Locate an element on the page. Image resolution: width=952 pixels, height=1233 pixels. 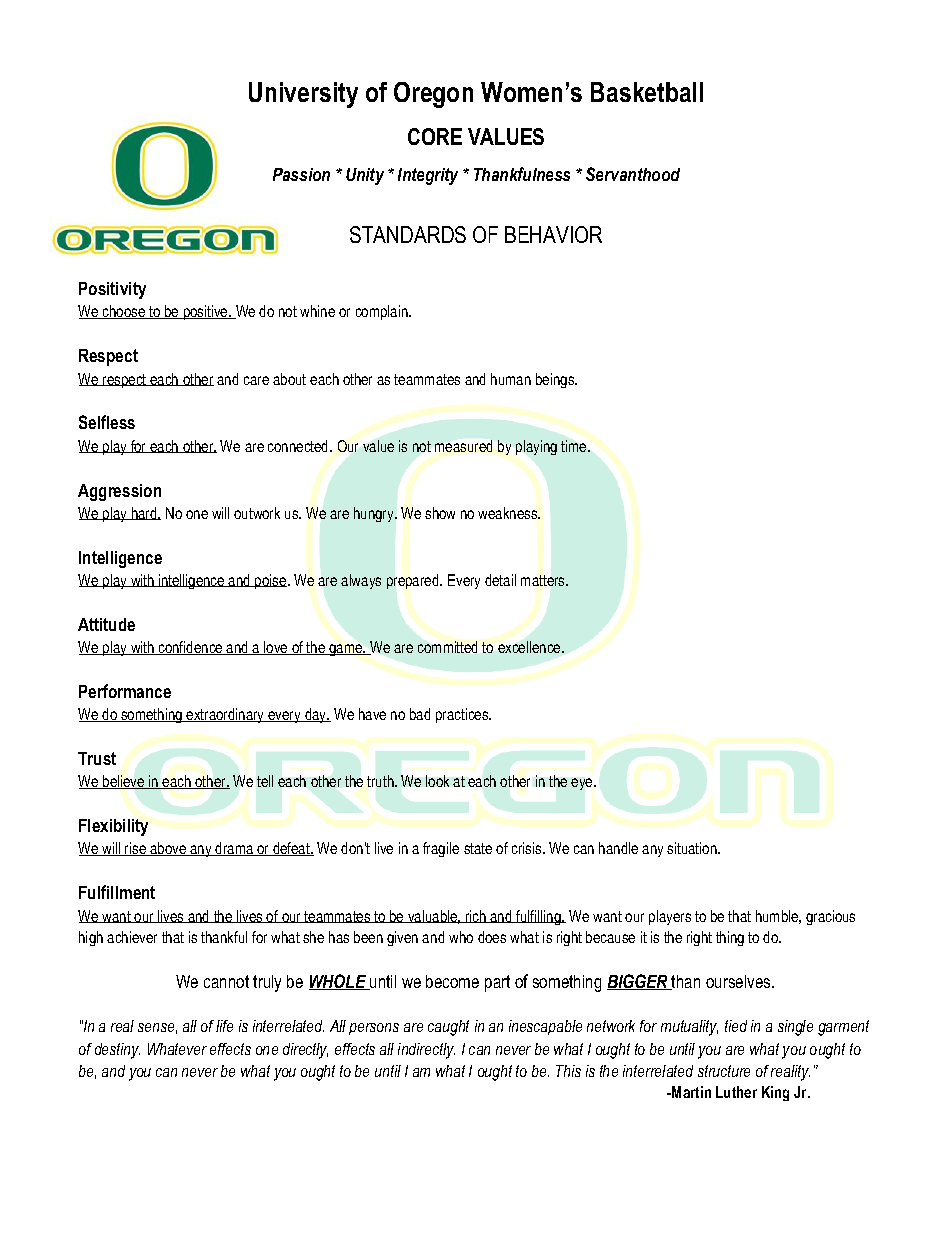
above is located at coordinates (168, 849).
